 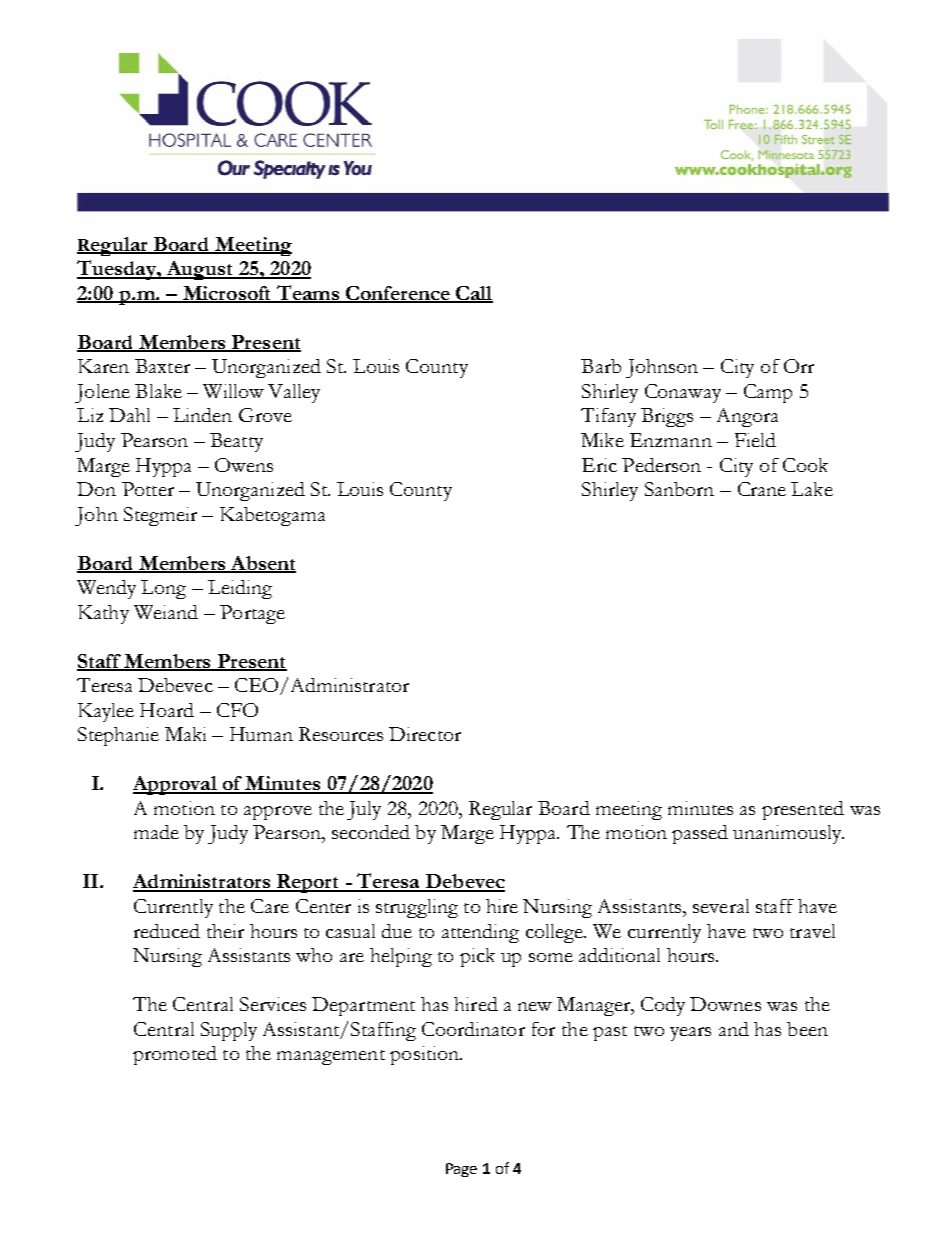 What do you see at coordinates (167, 710) in the image?
I see `Hoard` at bounding box center [167, 710].
